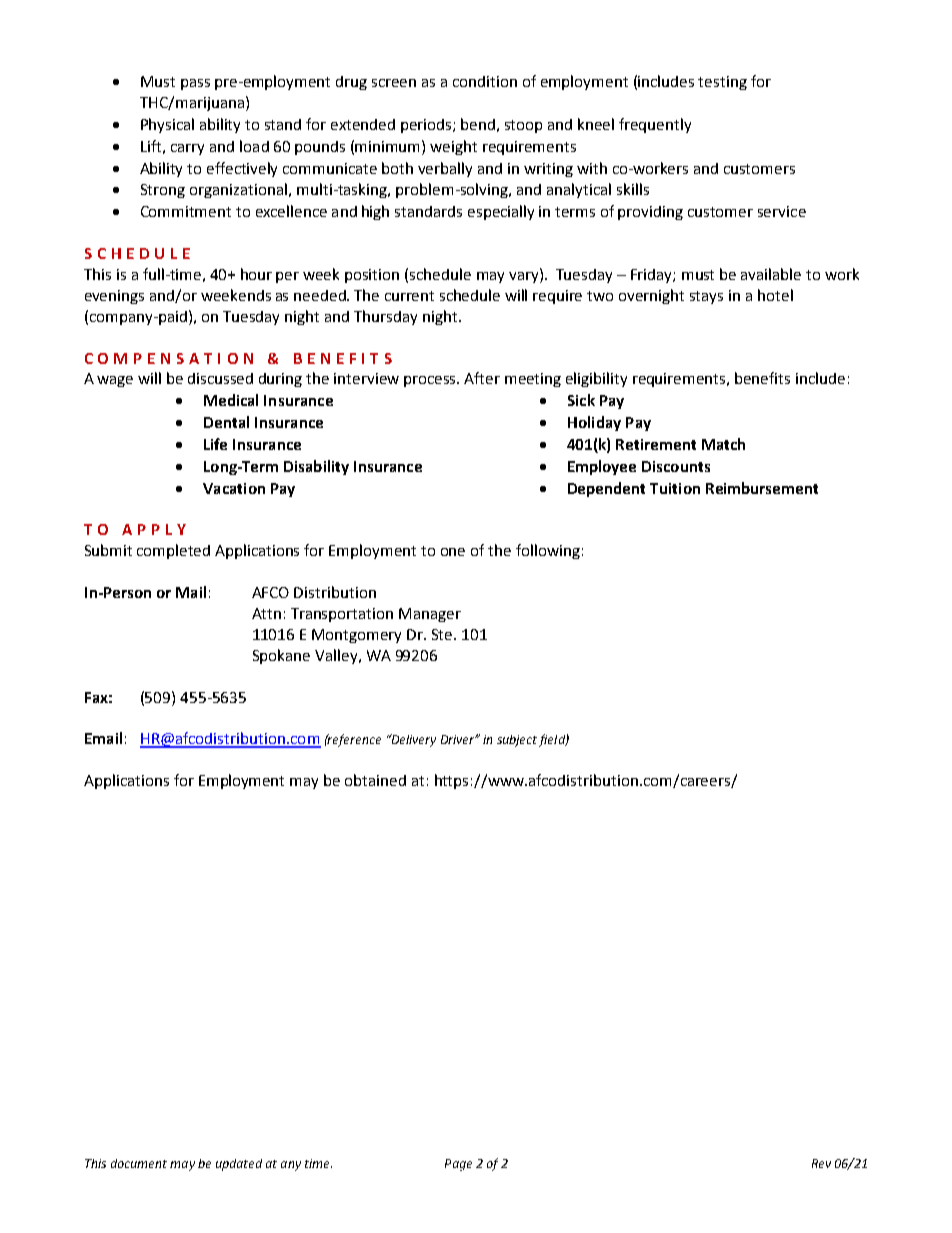 The image size is (952, 1233). What do you see at coordinates (723, 444) in the document?
I see `Match` at bounding box center [723, 444].
